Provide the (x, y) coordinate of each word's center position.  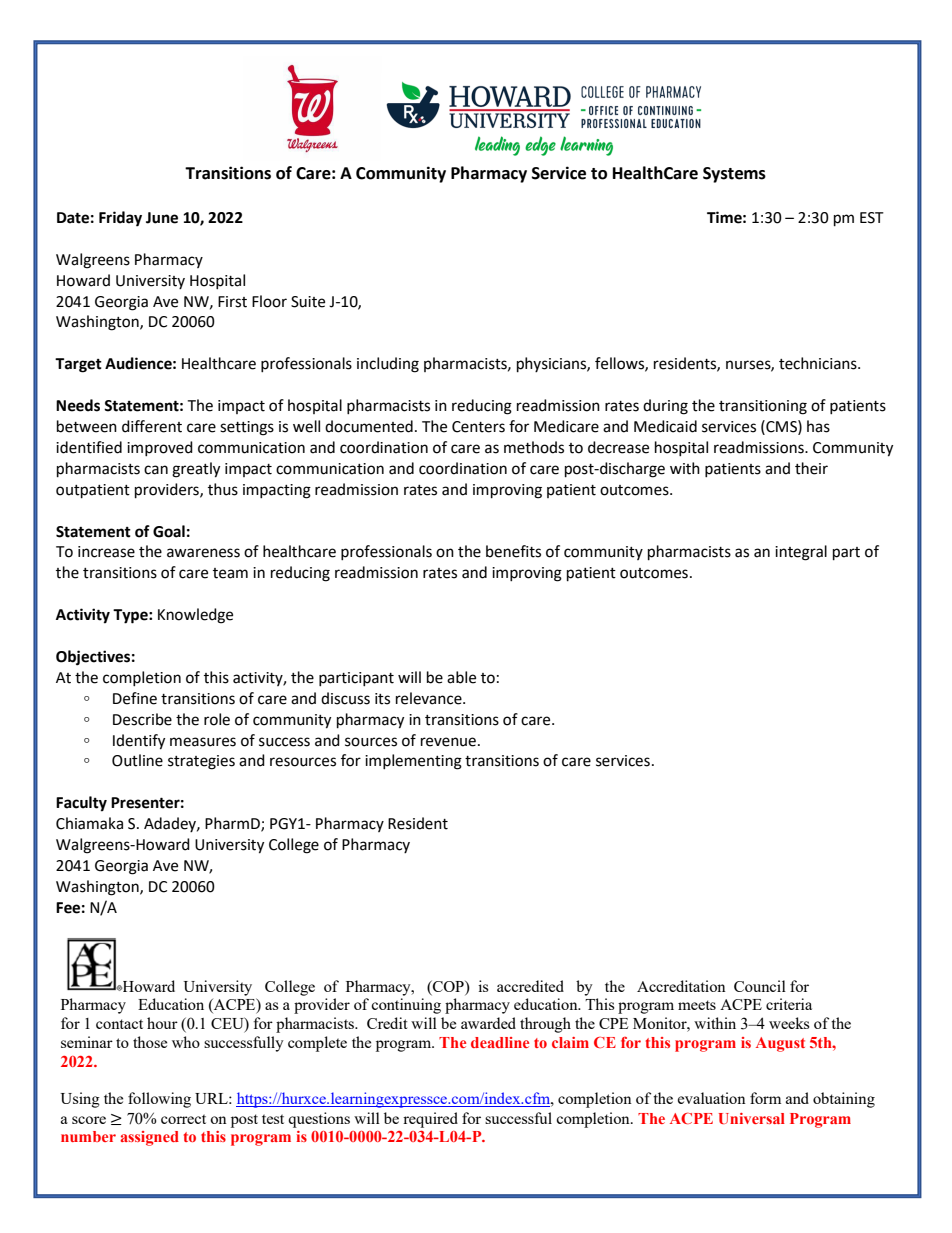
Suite (308, 302)
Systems (734, 175)
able (461, 677)
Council (760, 986)
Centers (478, 427)
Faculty (81, 804)
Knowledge (195, 616)
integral (801, 553)
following (159, 1100)
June (162, 218)
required (430, 1120)
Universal (752, 1118)
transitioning (763, 407)
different (152, 426)
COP (448, 986)
